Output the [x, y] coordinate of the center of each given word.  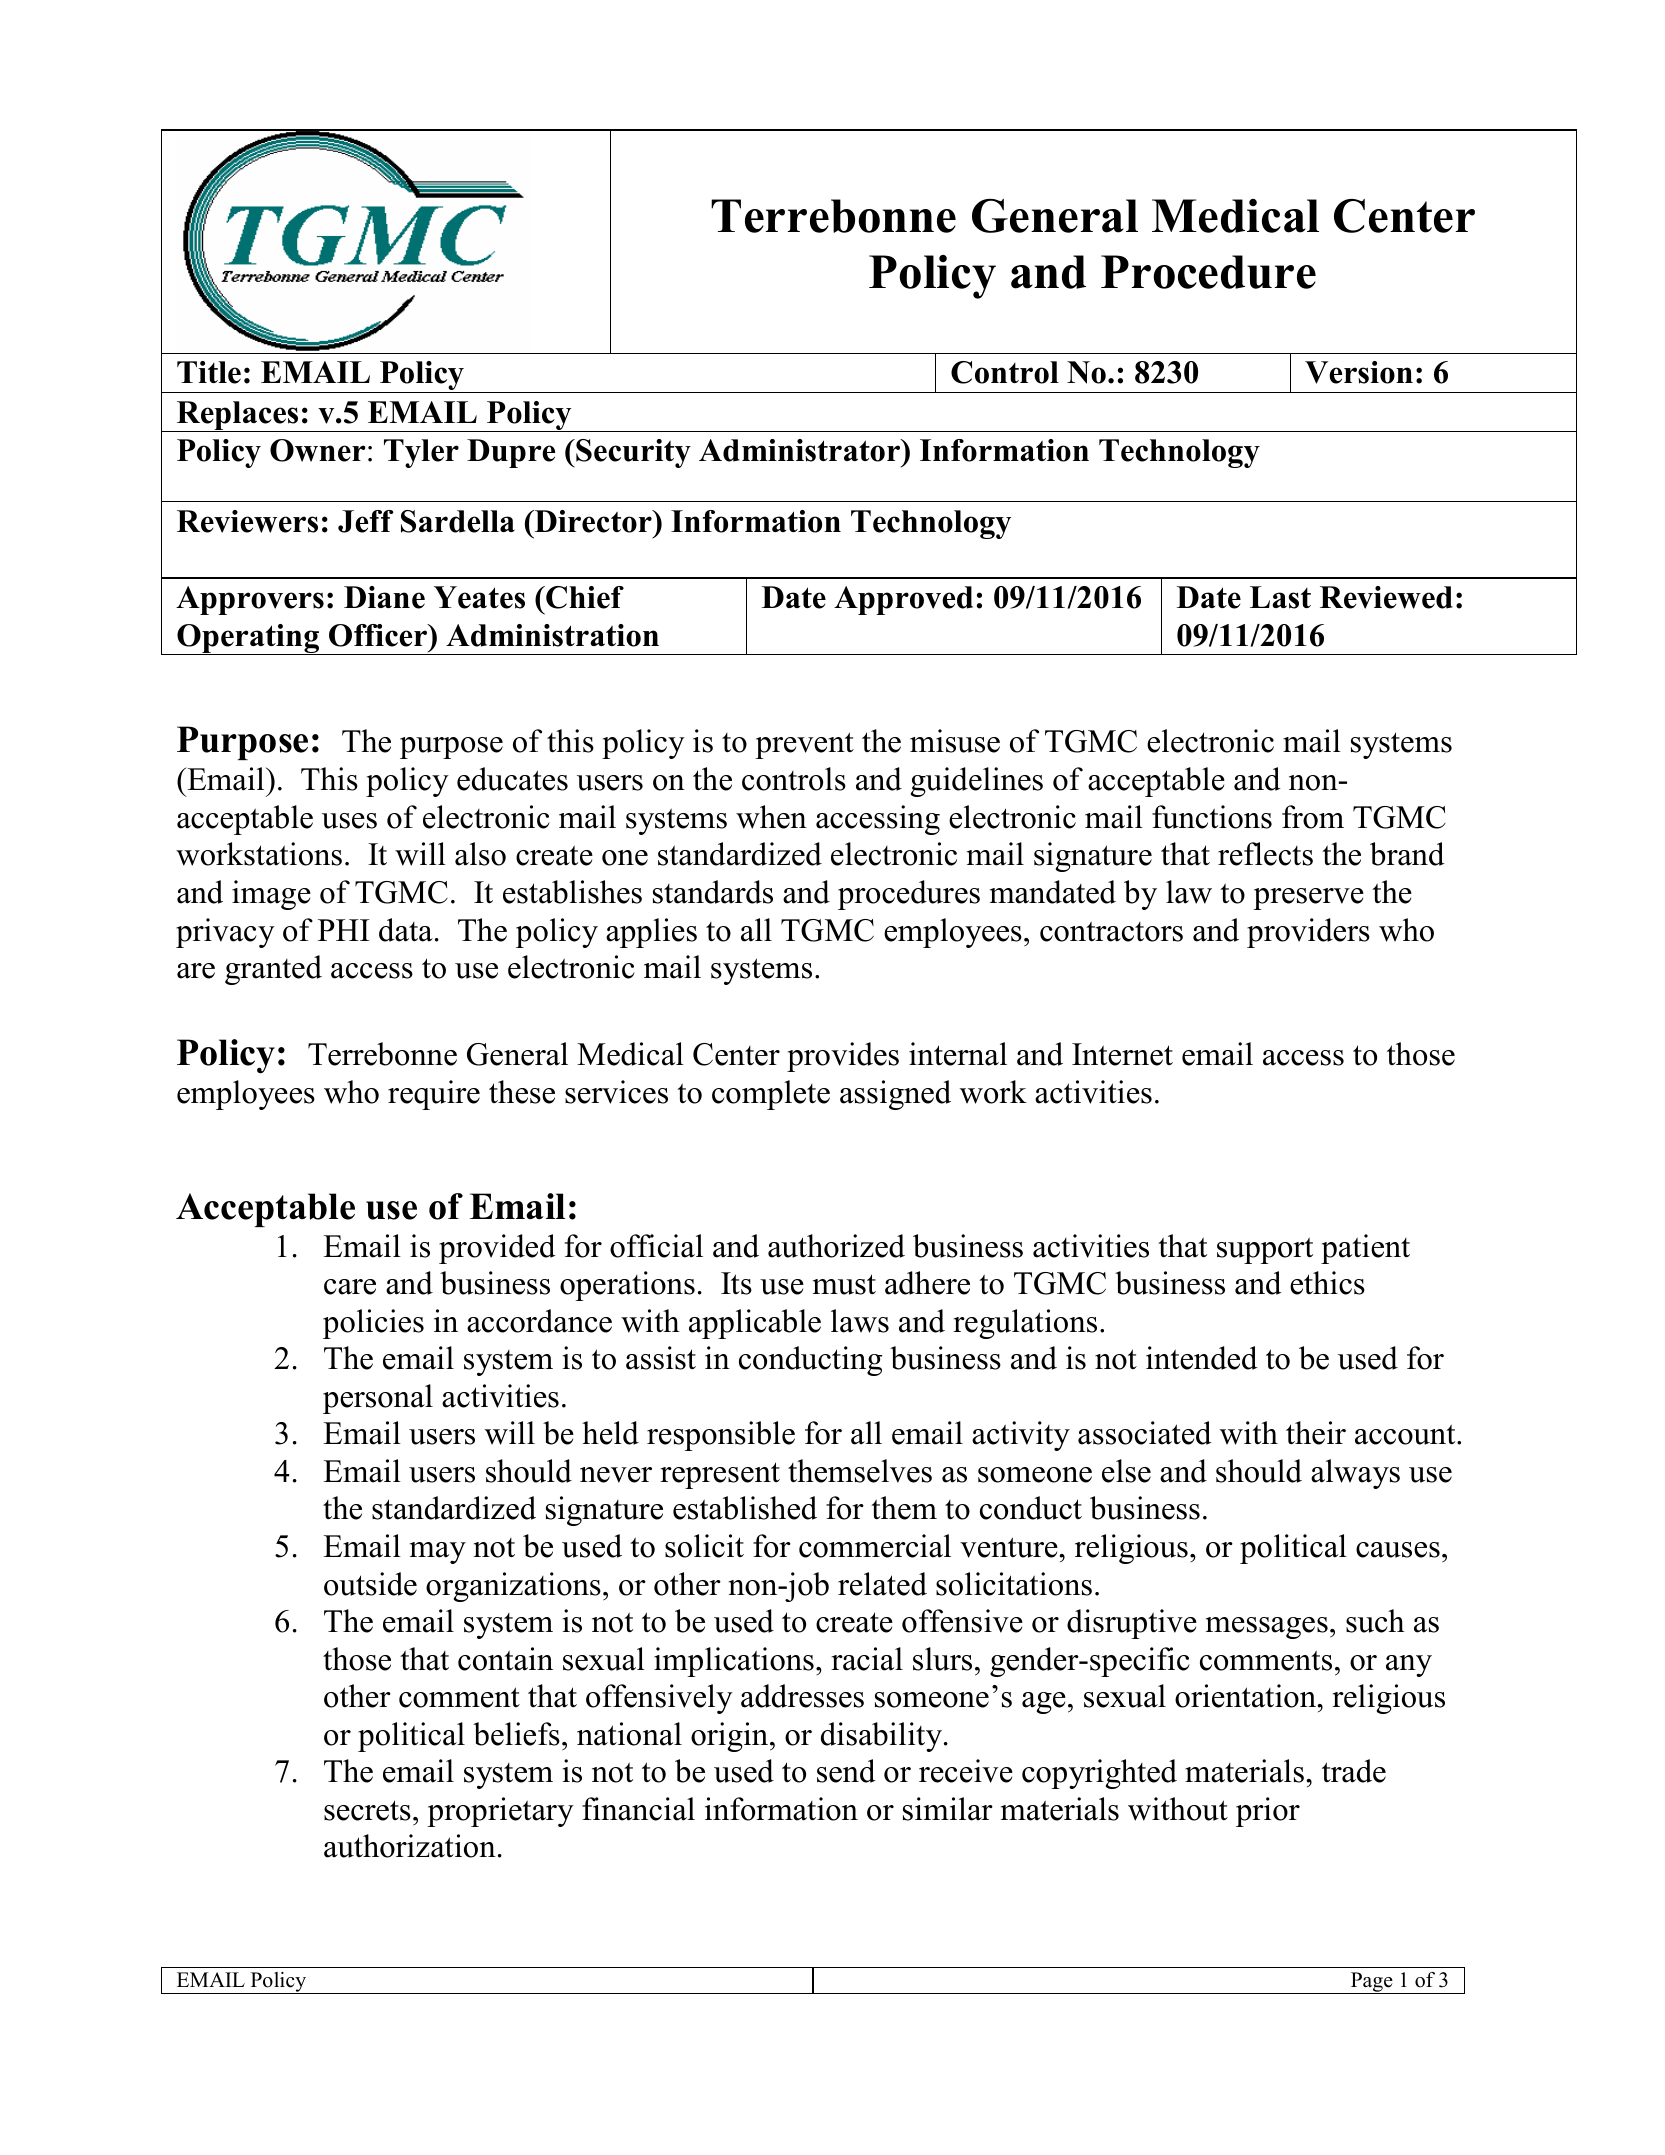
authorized [836, 1246]
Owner [317, 450]
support [1265, 1250]
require [434, 1095]
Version [1359, 372]
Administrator [801, 450]
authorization [410, 1846]
